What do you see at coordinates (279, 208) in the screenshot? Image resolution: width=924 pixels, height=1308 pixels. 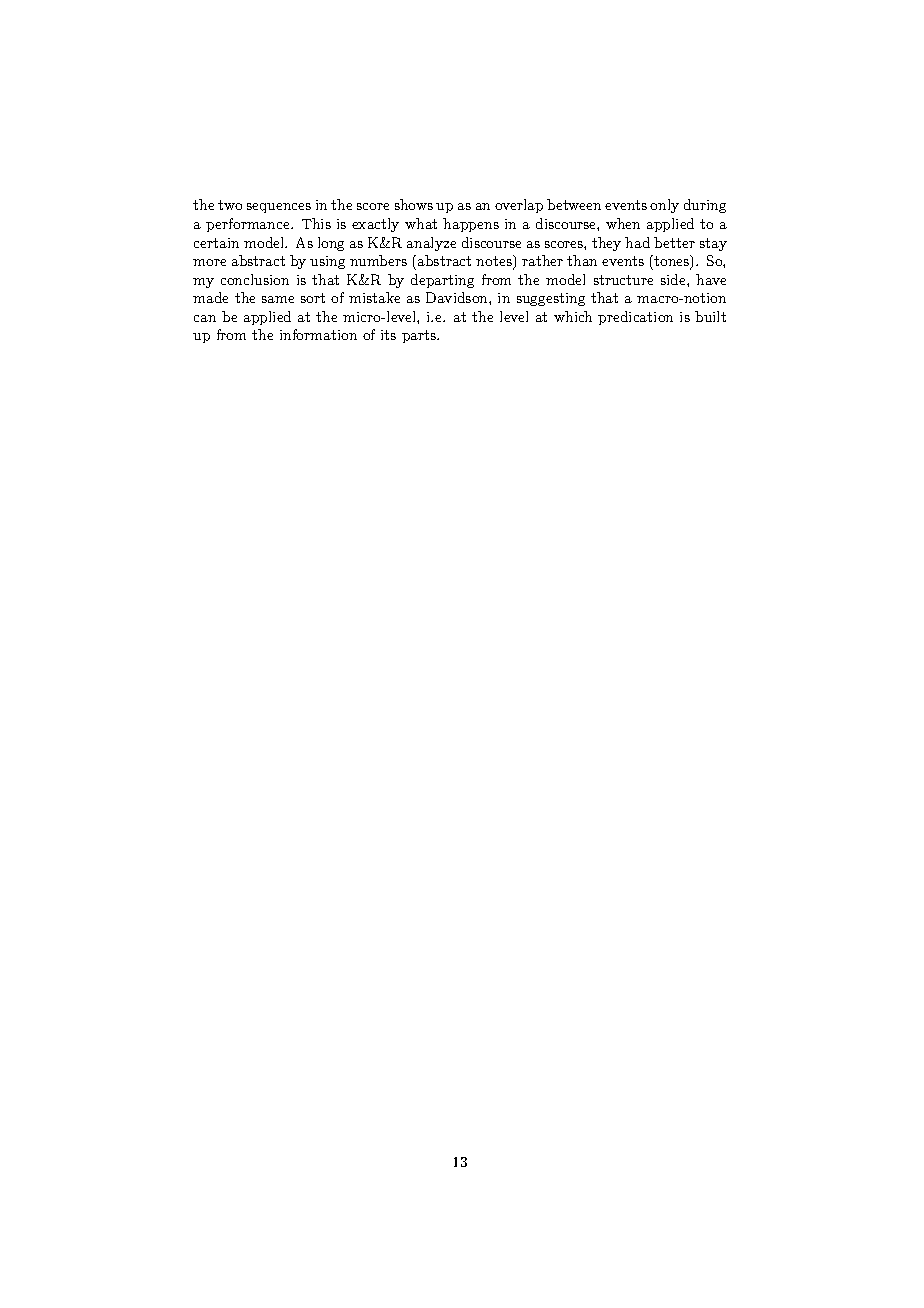 I see `sequences` at bounding box center [279, 208].
